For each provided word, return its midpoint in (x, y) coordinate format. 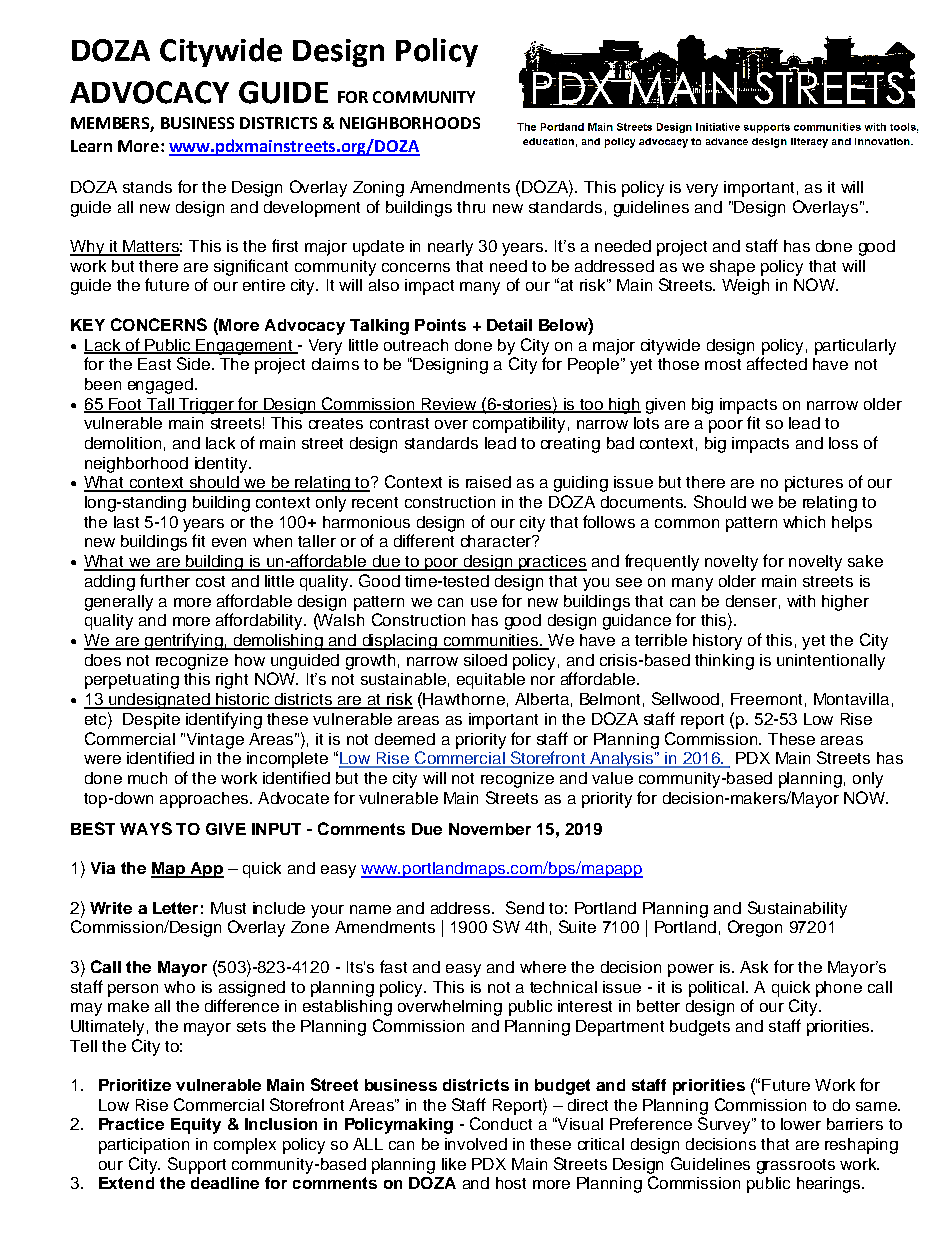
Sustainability (797, 909)
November (490, 829)
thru (471, 207)
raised (488, 482)
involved (476, 1144)
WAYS (146, 828)
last (126, 522)
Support (197, 1165)
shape (732, 268)
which (804, 522)
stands (147, 187)
